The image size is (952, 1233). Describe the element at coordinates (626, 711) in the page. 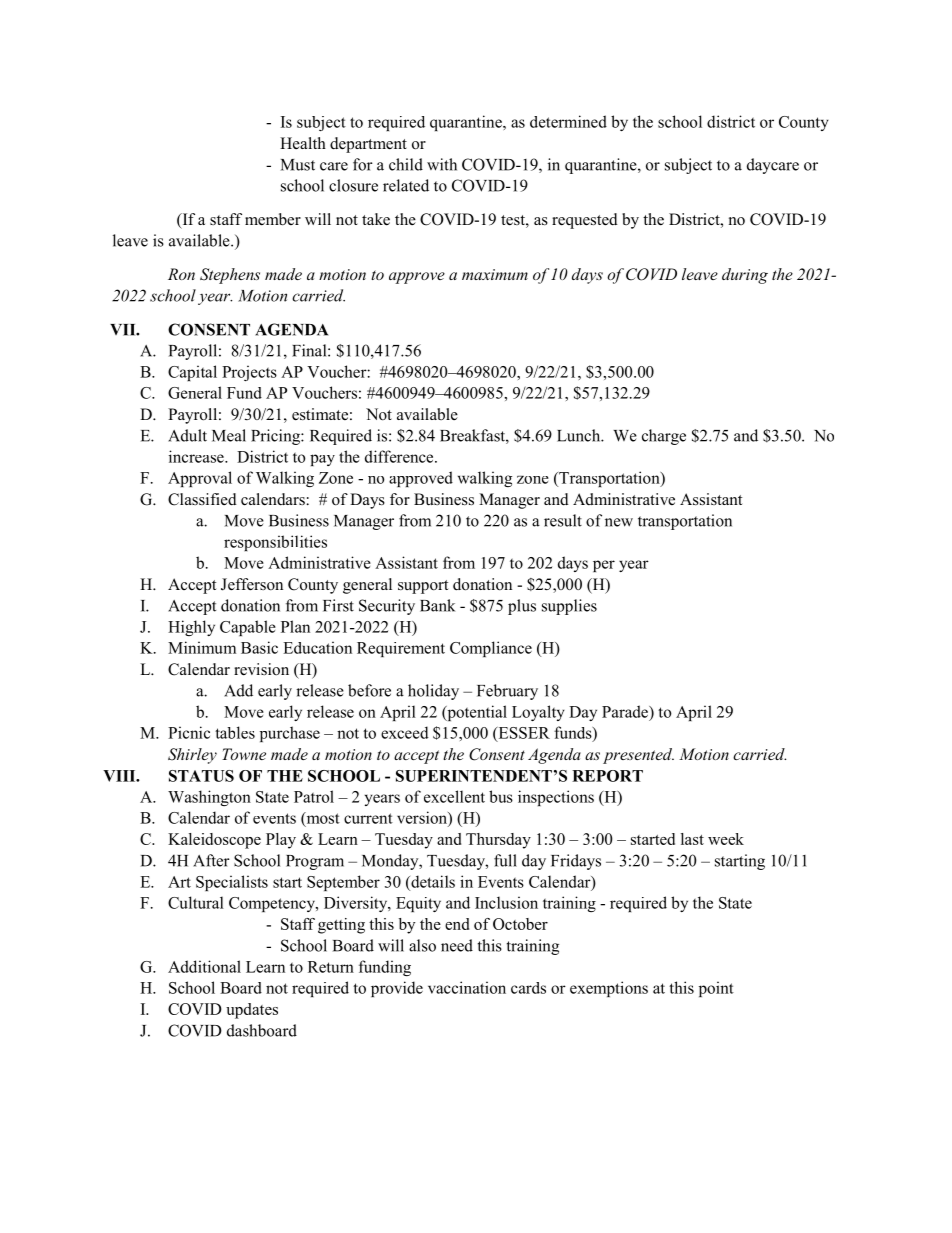

I see `Parade` at that location.
